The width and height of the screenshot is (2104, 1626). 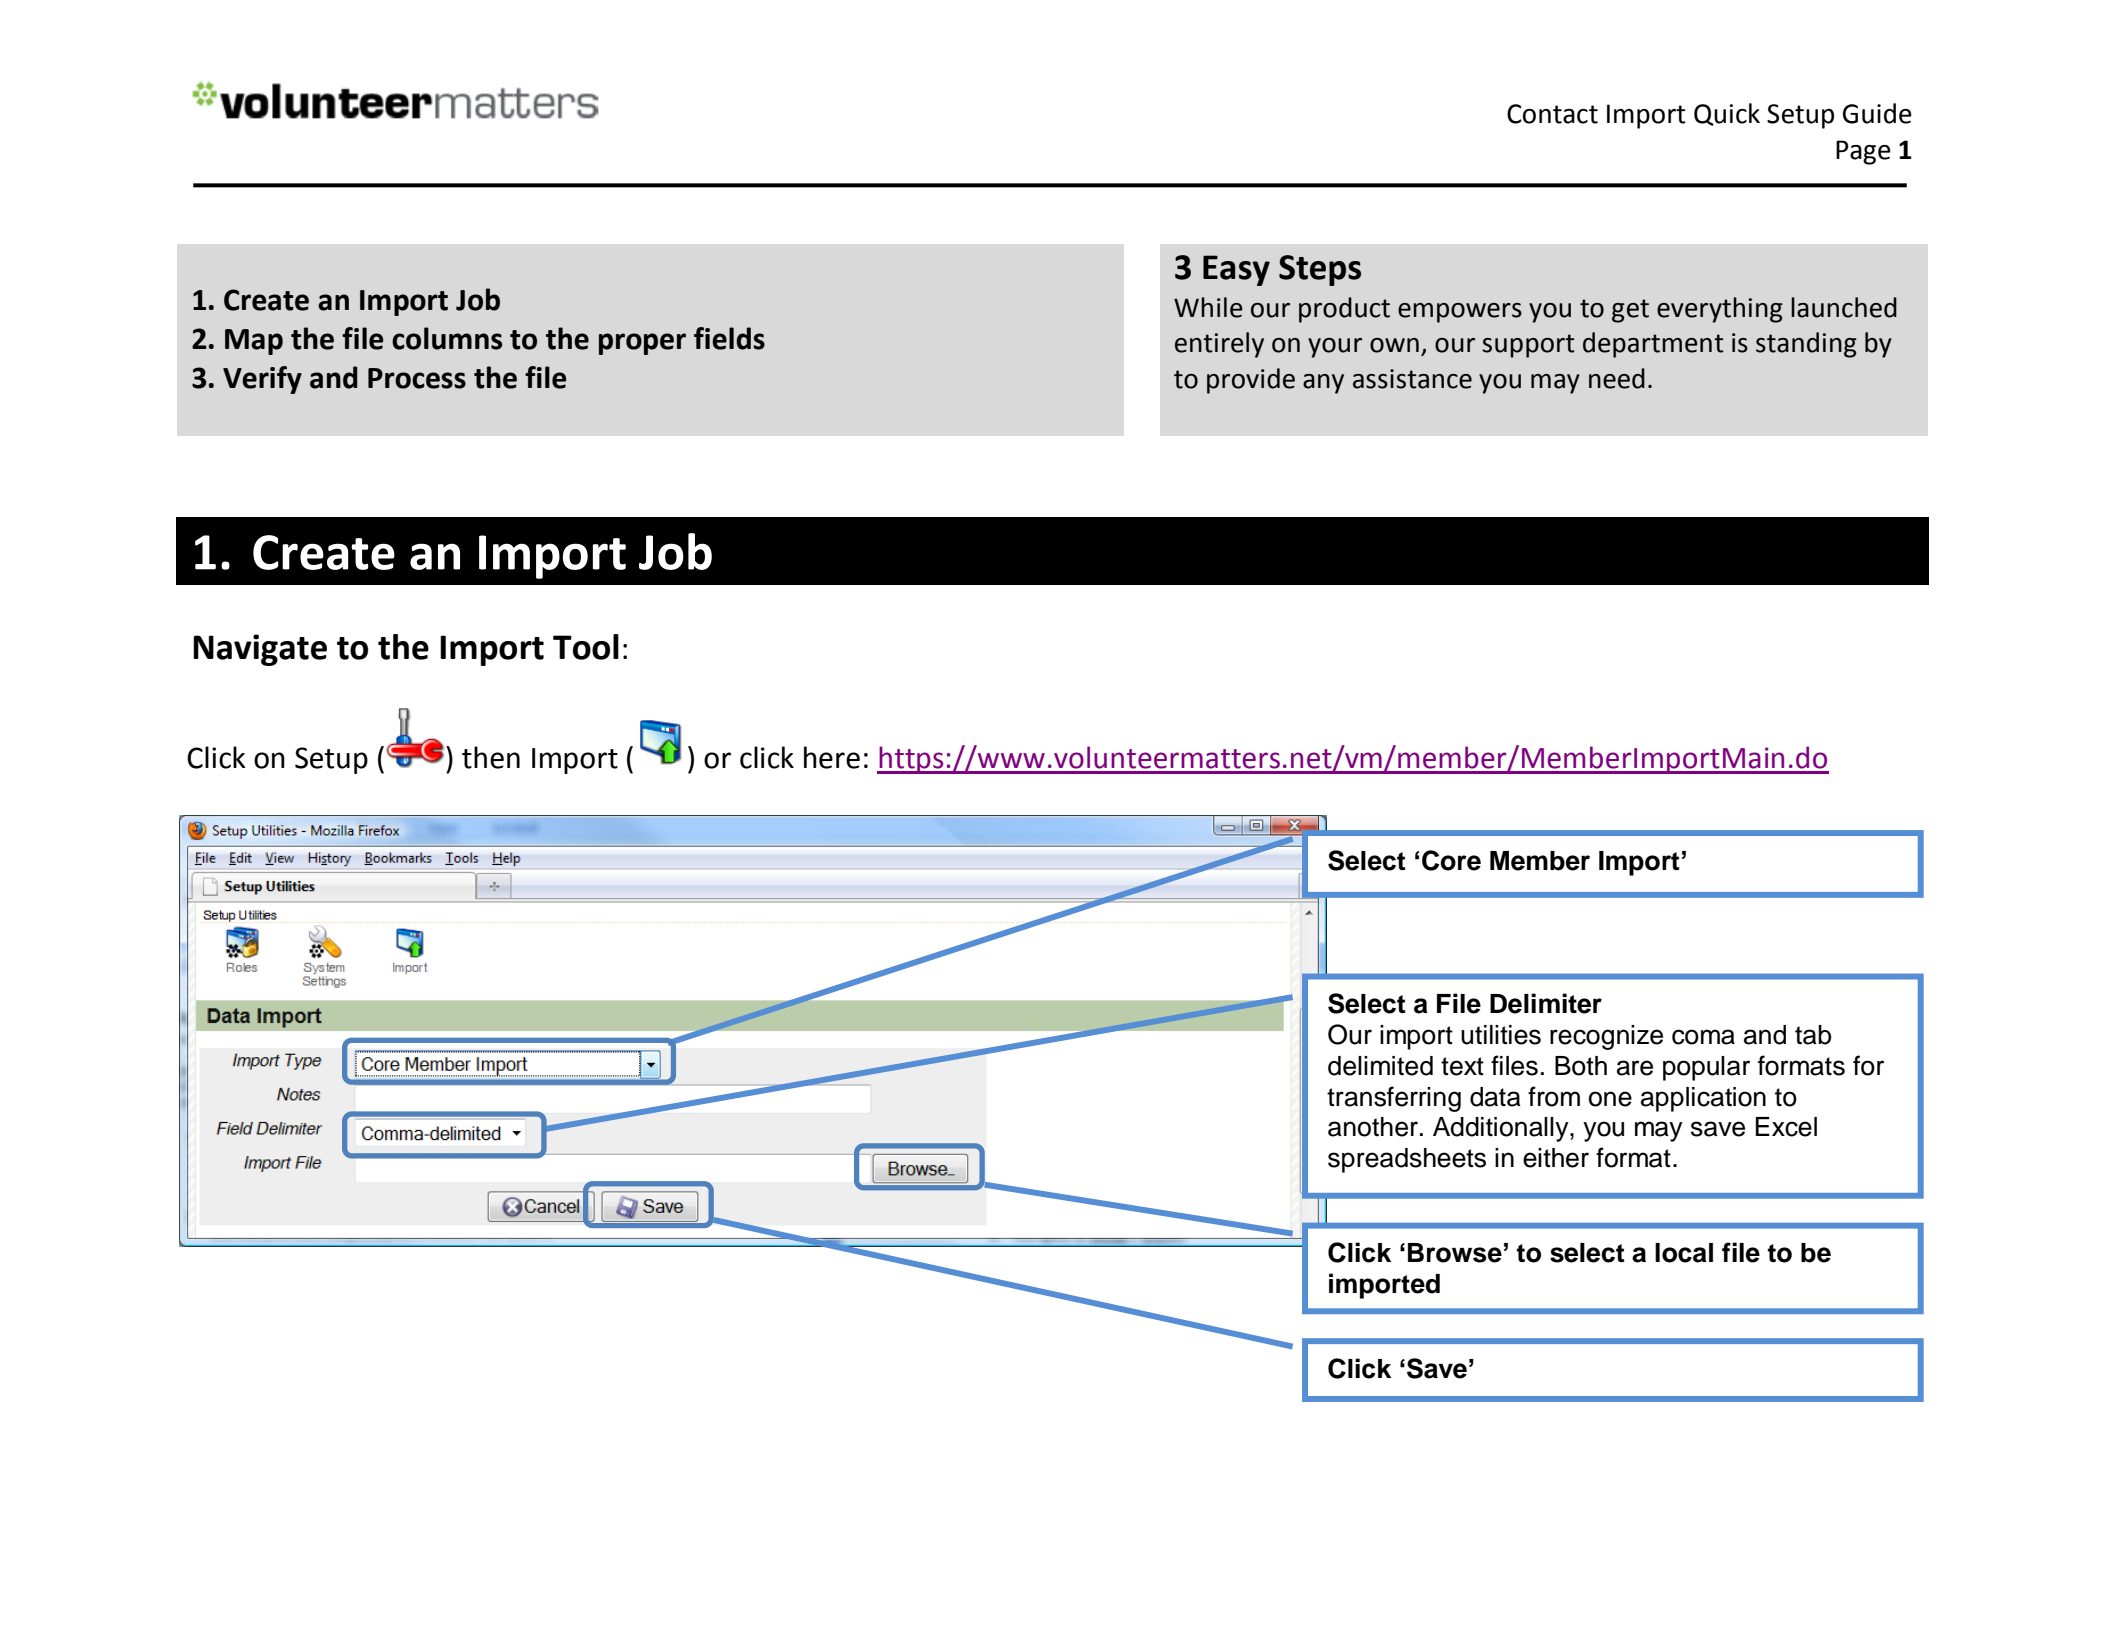 What do you see at coordinates (1407, 1160) in the screenshot?
I see `spreadsheets` at bounding box center [1407, 1160].
